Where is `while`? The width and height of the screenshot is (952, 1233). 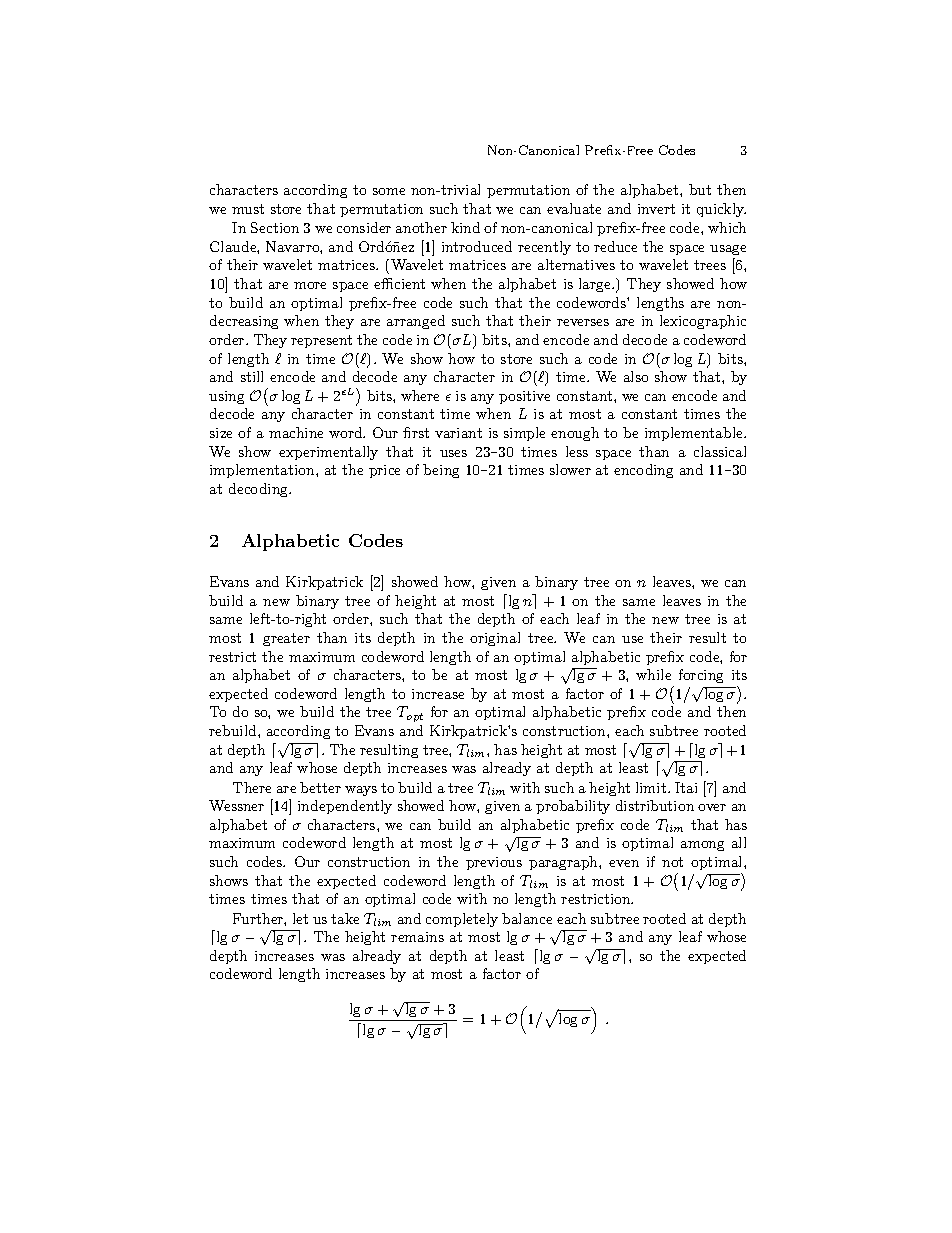 while is located at coordinates (653, 674).
